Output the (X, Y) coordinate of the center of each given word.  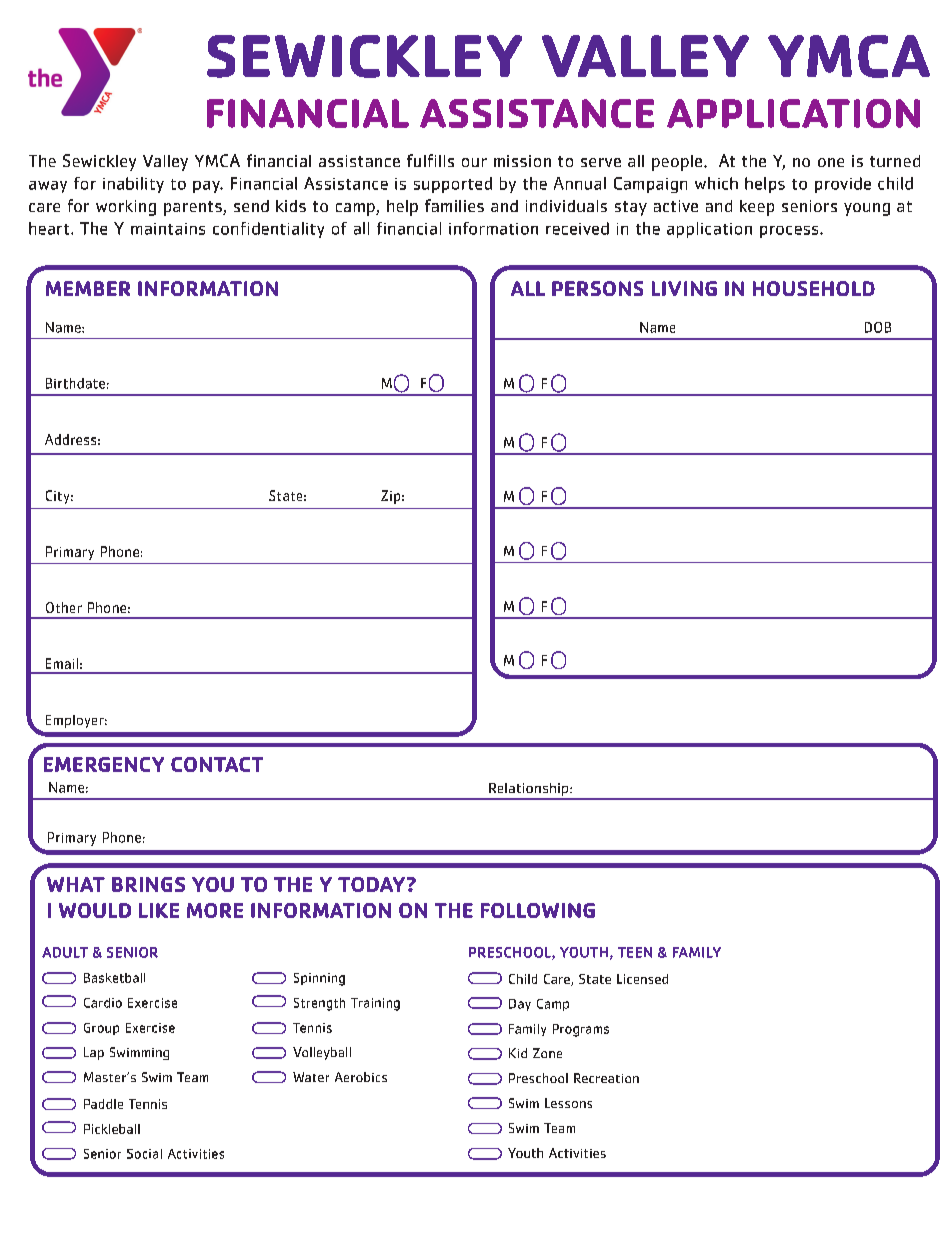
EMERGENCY (104, 764)
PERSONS (597, 288)
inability (133, 185)
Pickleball (112, 1129)
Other (64, 607)
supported (453, 185)
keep (757, 208)
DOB (878, 327)
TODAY (371, 884)
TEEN (635, 952)
